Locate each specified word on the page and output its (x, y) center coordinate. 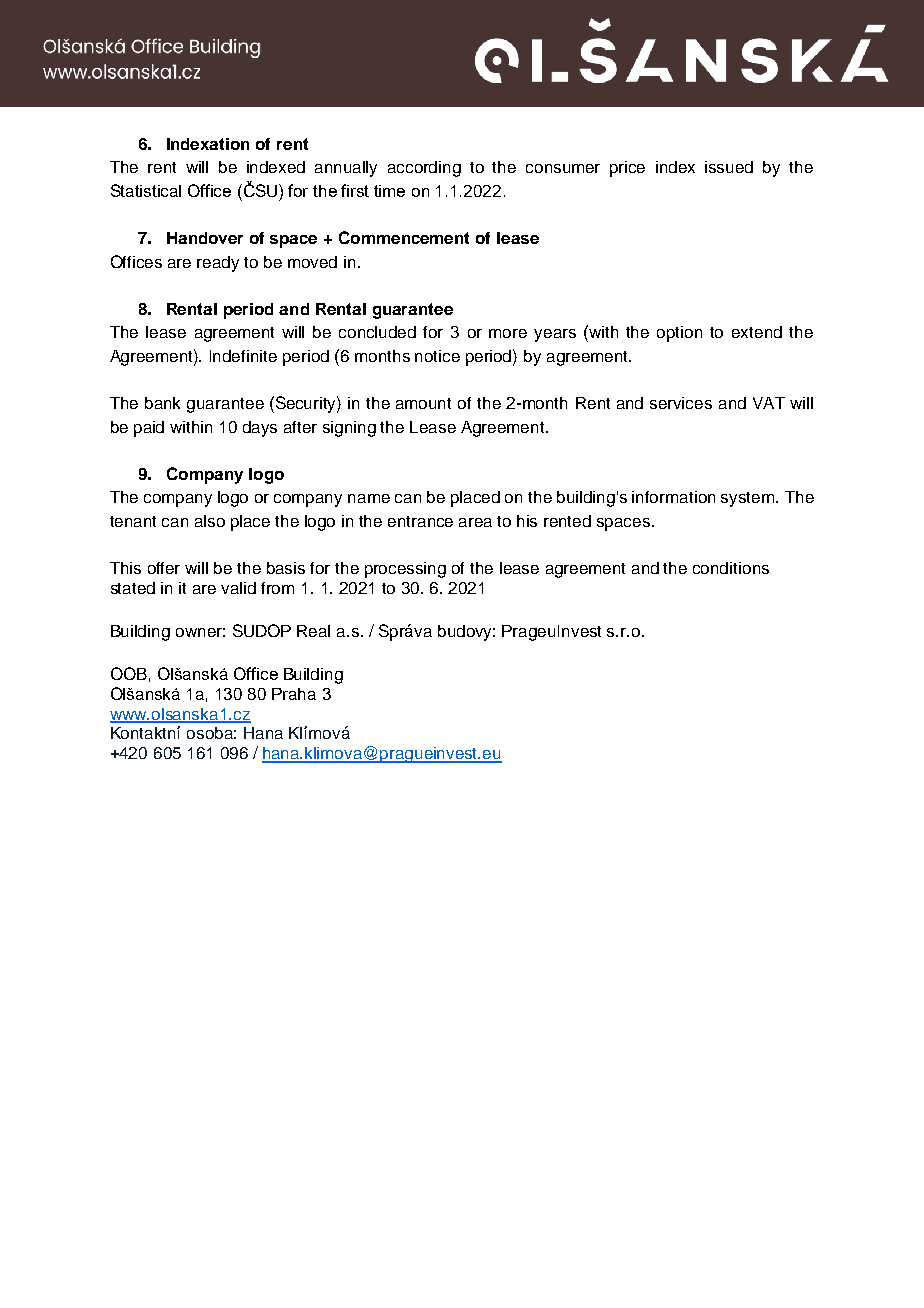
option (679, 334)
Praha (294, 694)
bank (162, 403)
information (673, 497)
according (424, 169)
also (210, 521)
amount (423, 403)
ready (218, 264)
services (681, 403)
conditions (731, 568)
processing (405, 570)
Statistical (146, 190)
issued (729, 167)
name (369, 498)
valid (238, 588)
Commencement (404, 237)
